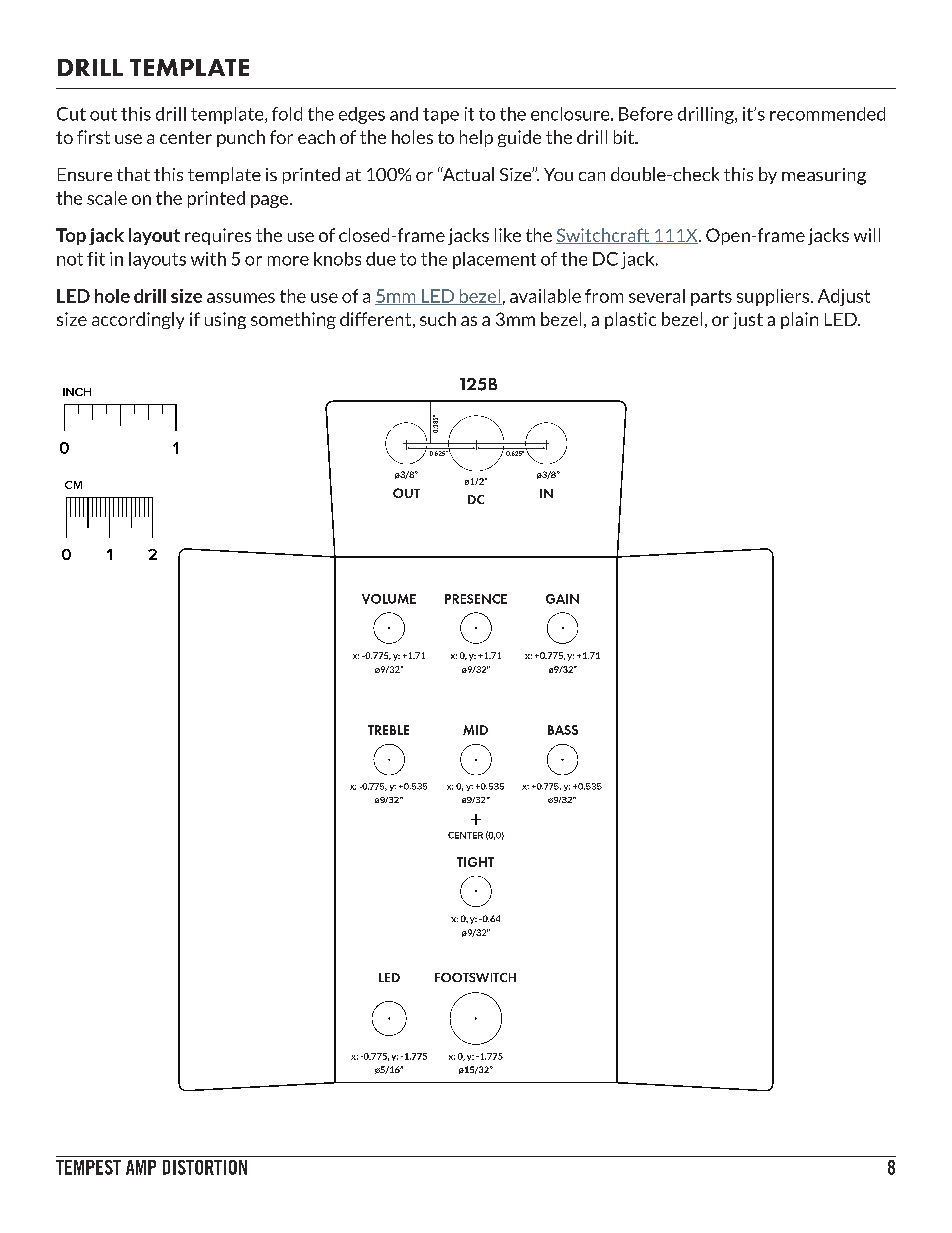 The width and height of the document is (952, 1233). I want to click on VOLUME, so click(389, 599).
